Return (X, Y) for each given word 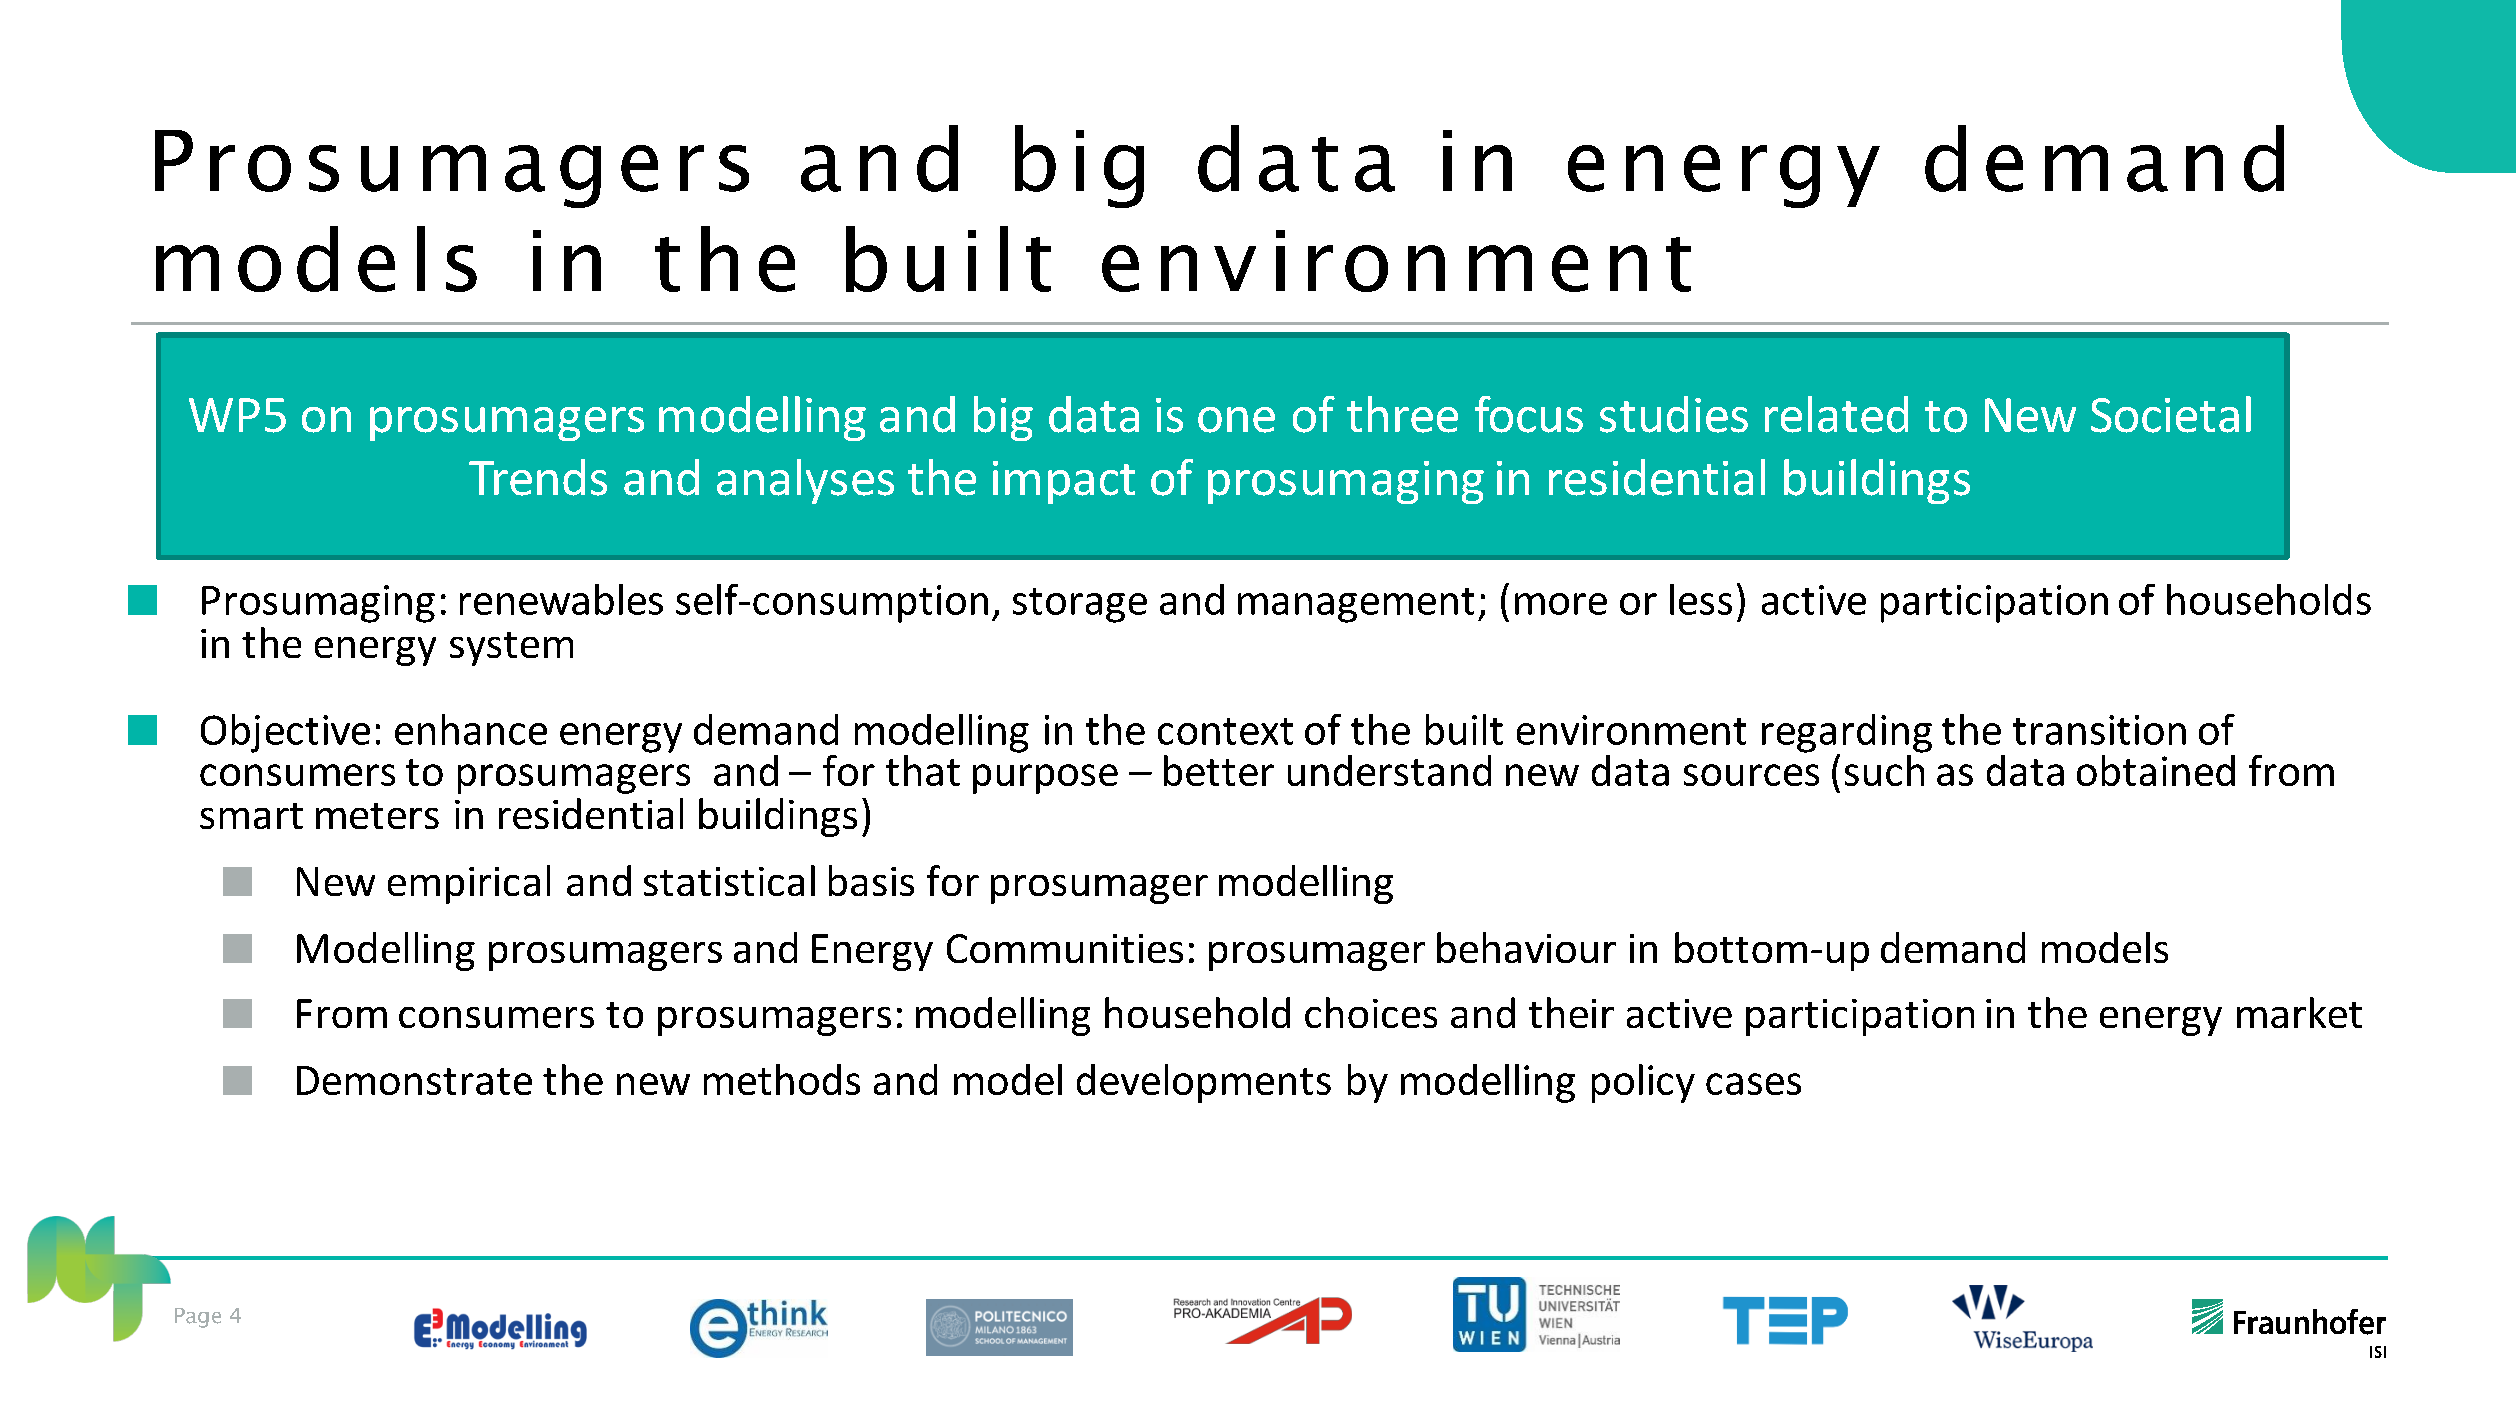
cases (1753, 1084)
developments (1204, 1083)
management (1356, 605)
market (2299, 1012)
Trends (538, 477)
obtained (2156, 770)
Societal (2171, 414)
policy (1643, 1083)
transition (2099, 730)
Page (198, 1318)
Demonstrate (414, 1080)
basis (871, 880)
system (511, 649)
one (1236, 420)
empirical (469, 884)
